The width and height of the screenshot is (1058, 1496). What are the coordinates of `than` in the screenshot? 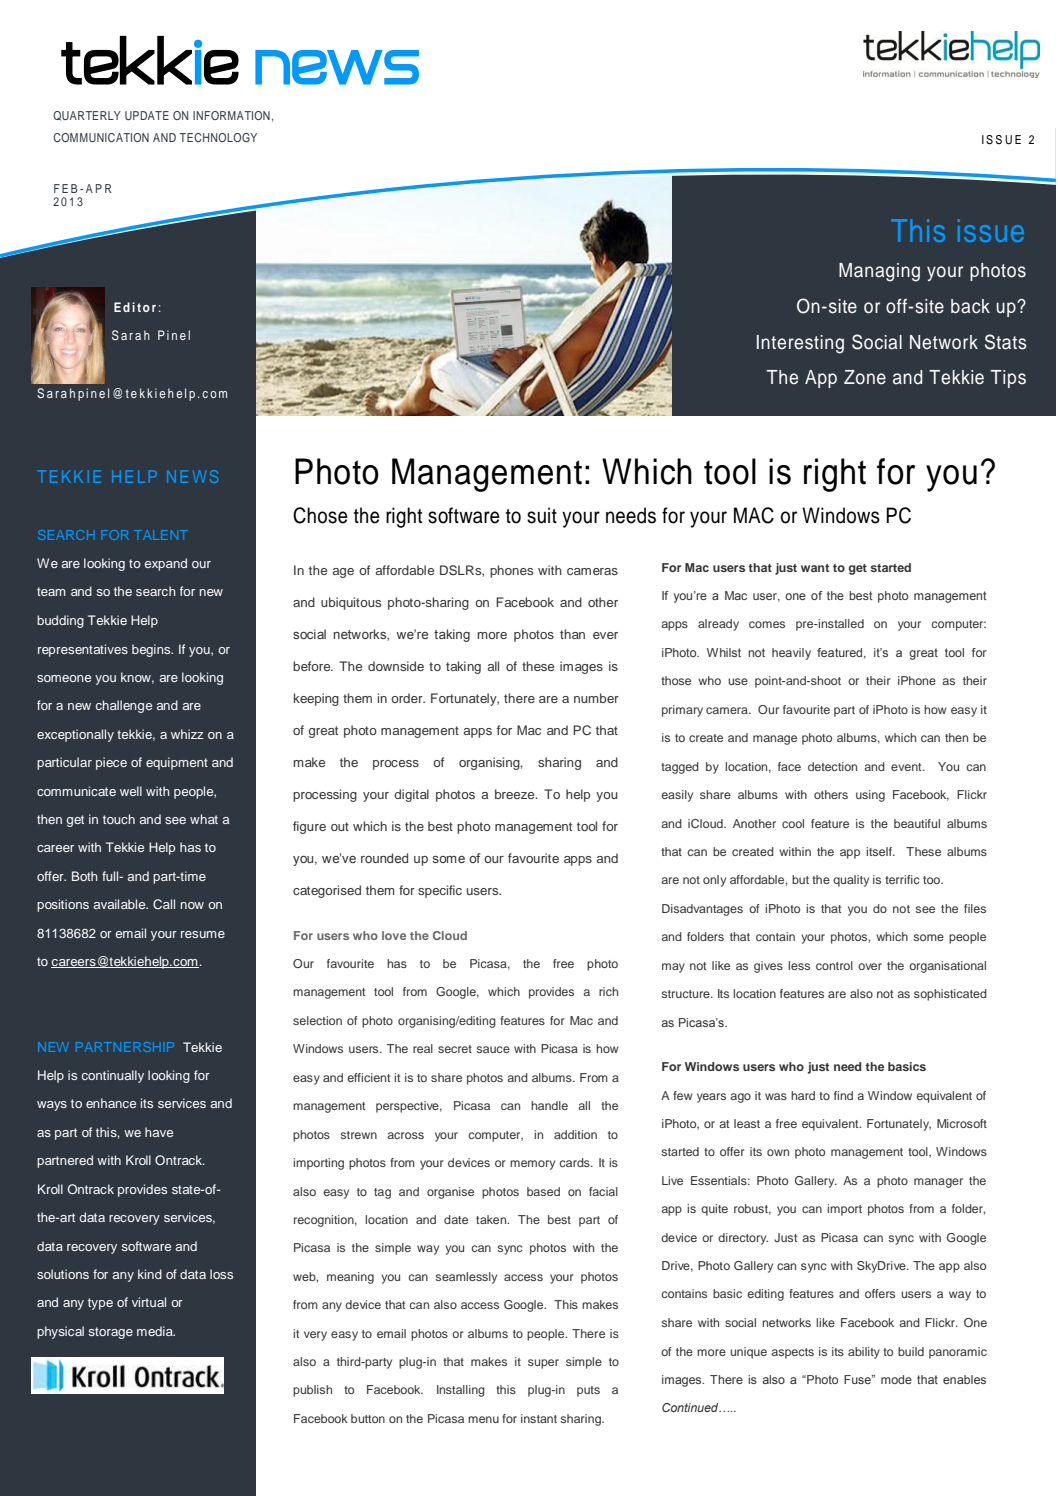 It's located at (572, 634).
